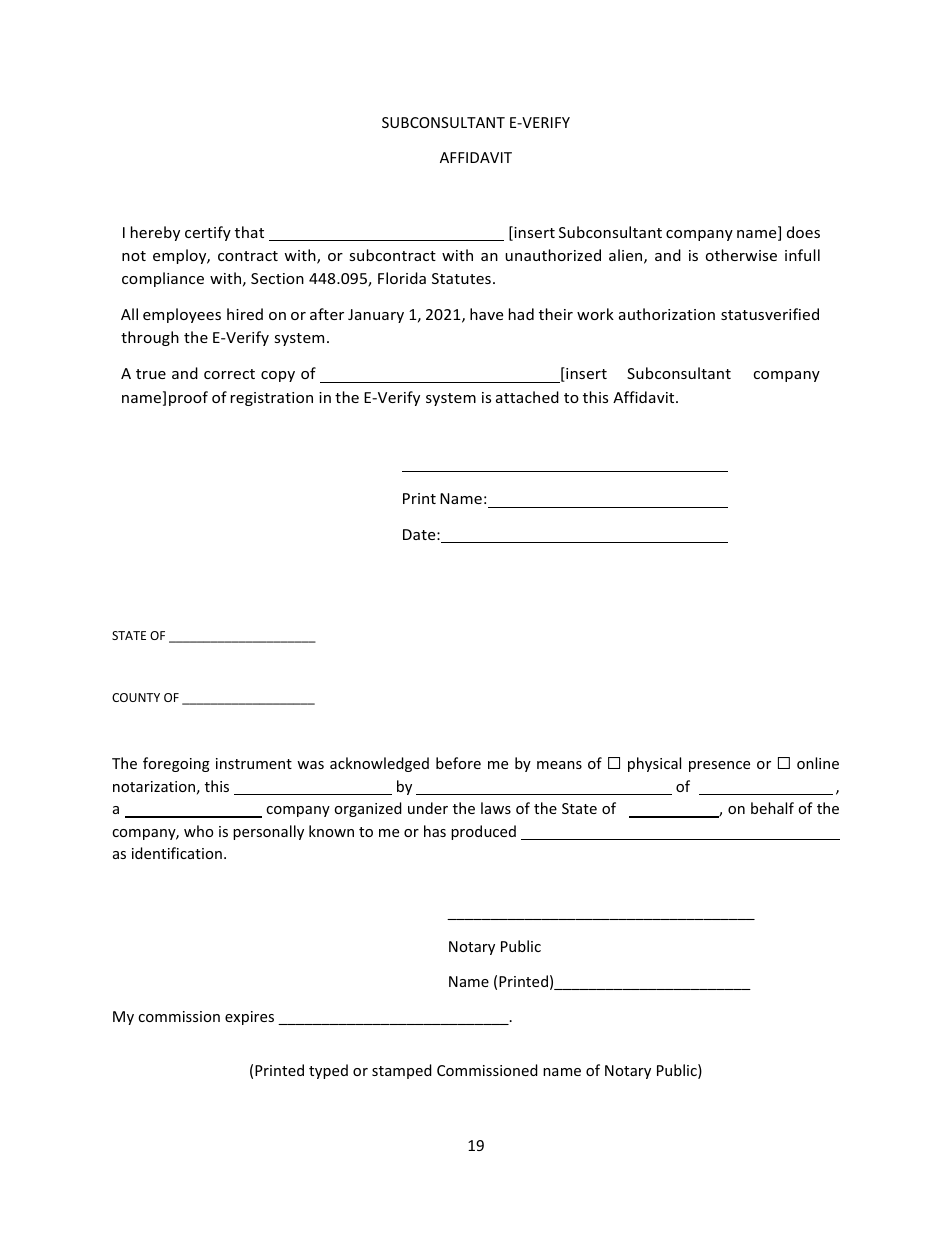 This screenshot has height=1233, width=952. What do you see at coordinates (458, 763) in the screenshot?
I see `before` at bounding box center [458, 763].
